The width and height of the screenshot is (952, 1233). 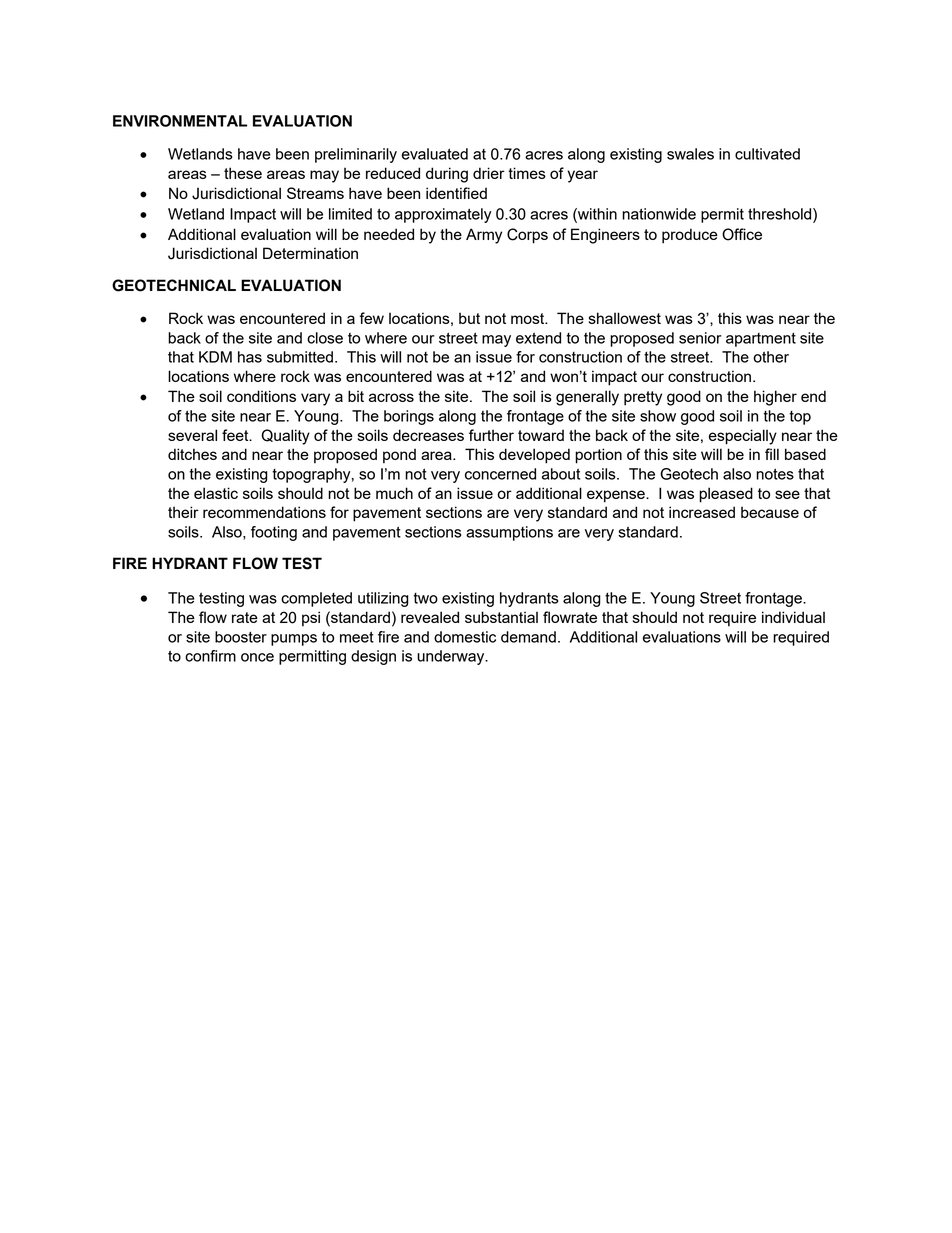 I want to click on elastic, so click(x=216, y=493).
